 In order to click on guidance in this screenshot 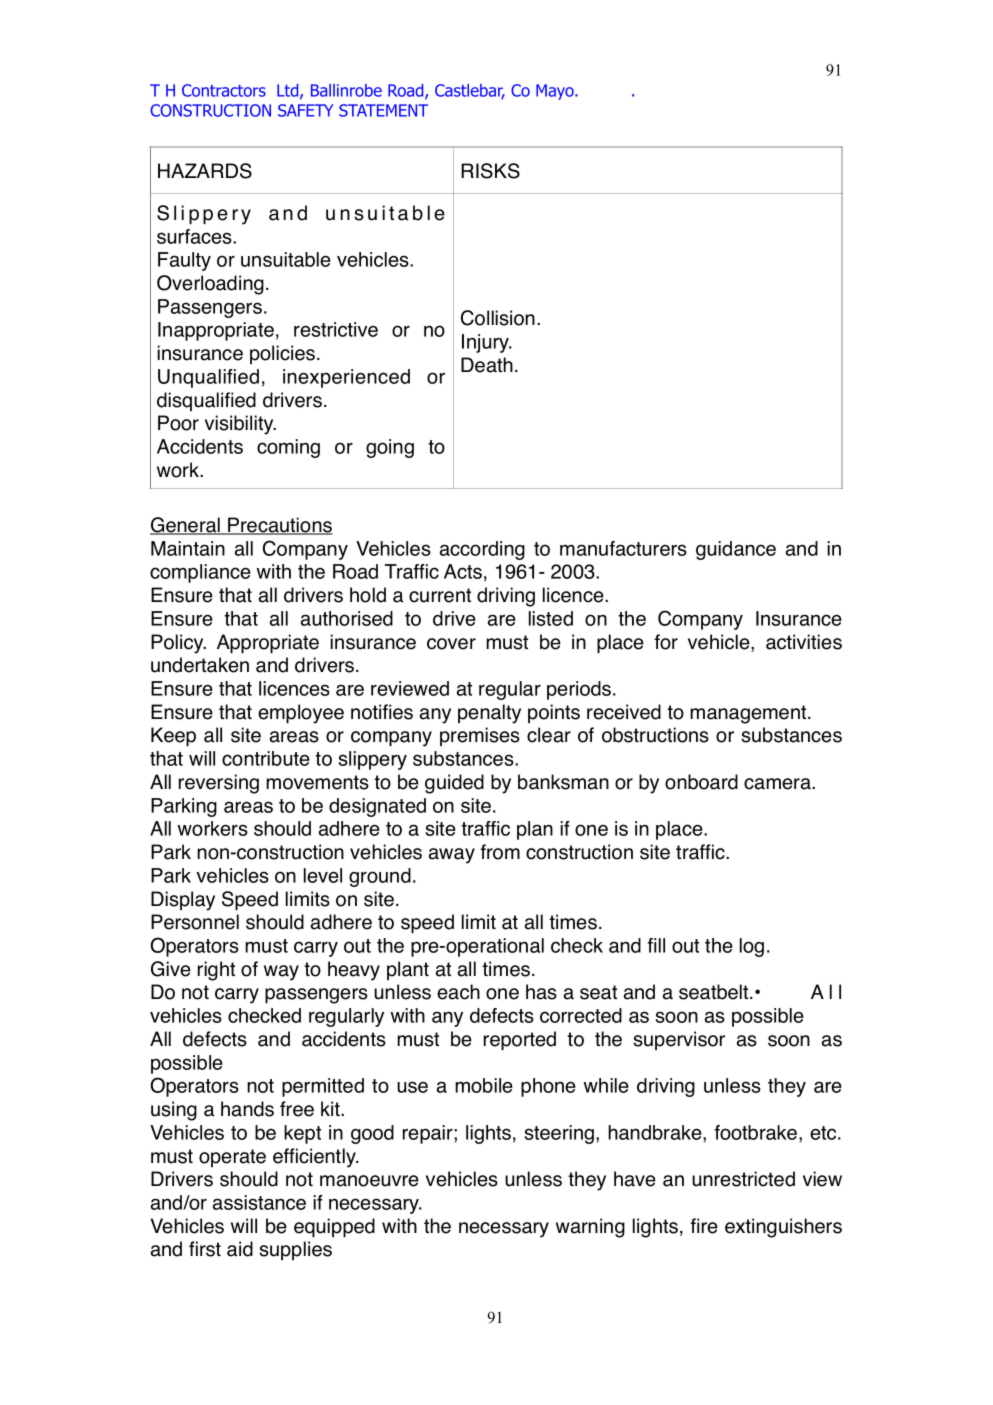, I will do `click(736, 550)`.
